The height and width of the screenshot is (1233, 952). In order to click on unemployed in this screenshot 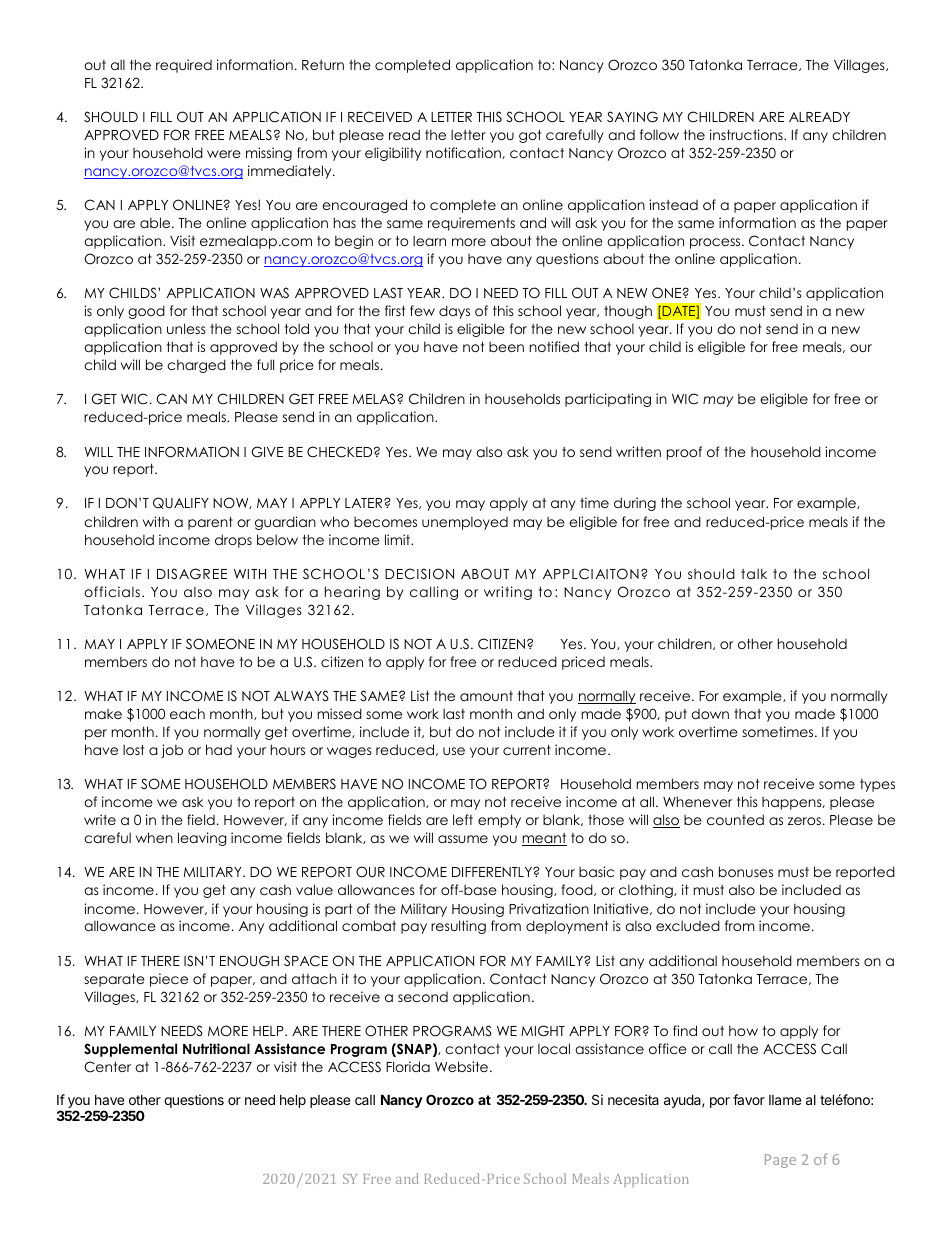, I will do `click(465, 523)`.
